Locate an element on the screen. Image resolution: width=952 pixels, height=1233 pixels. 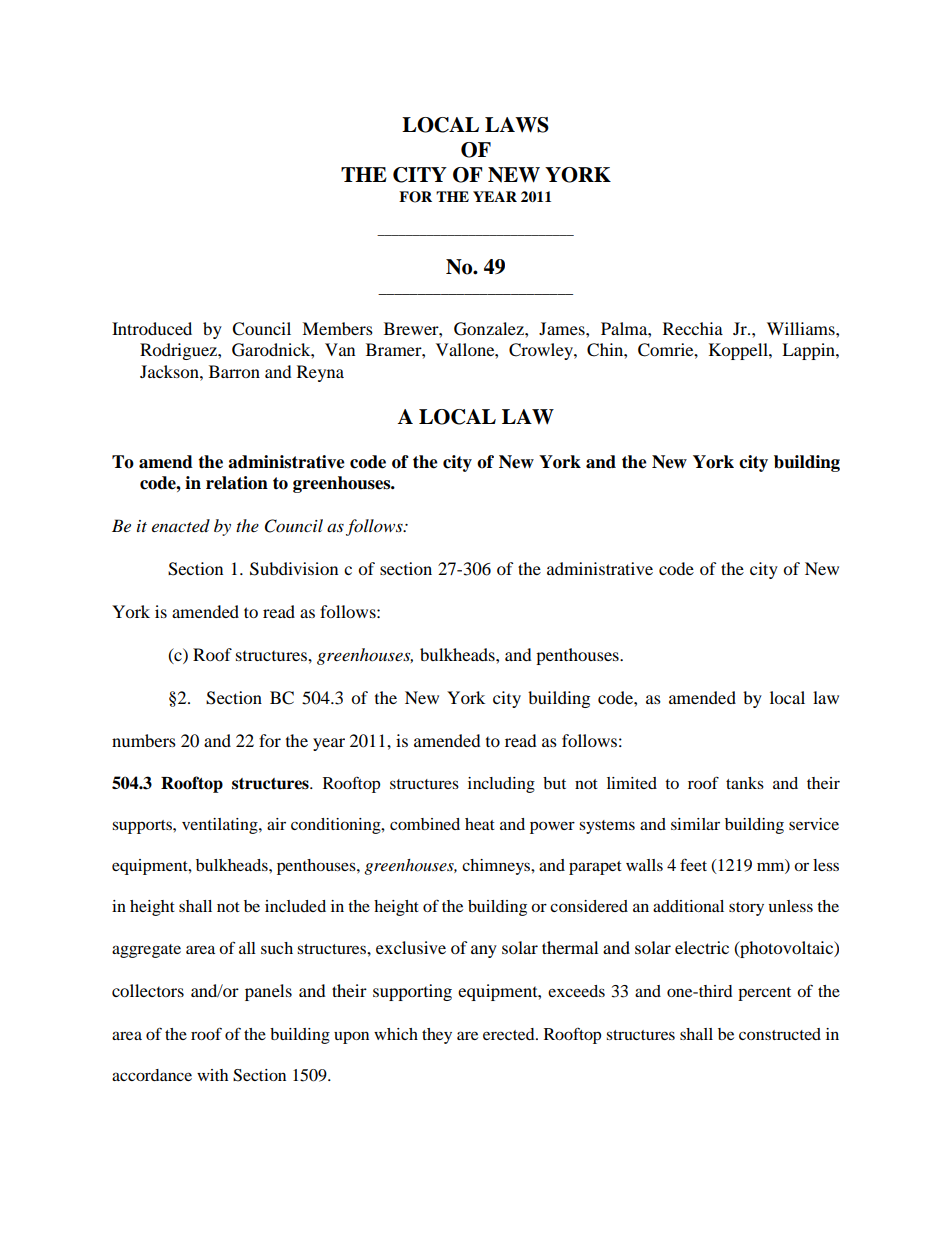
Introduced is located at coordinates (152, 328).
